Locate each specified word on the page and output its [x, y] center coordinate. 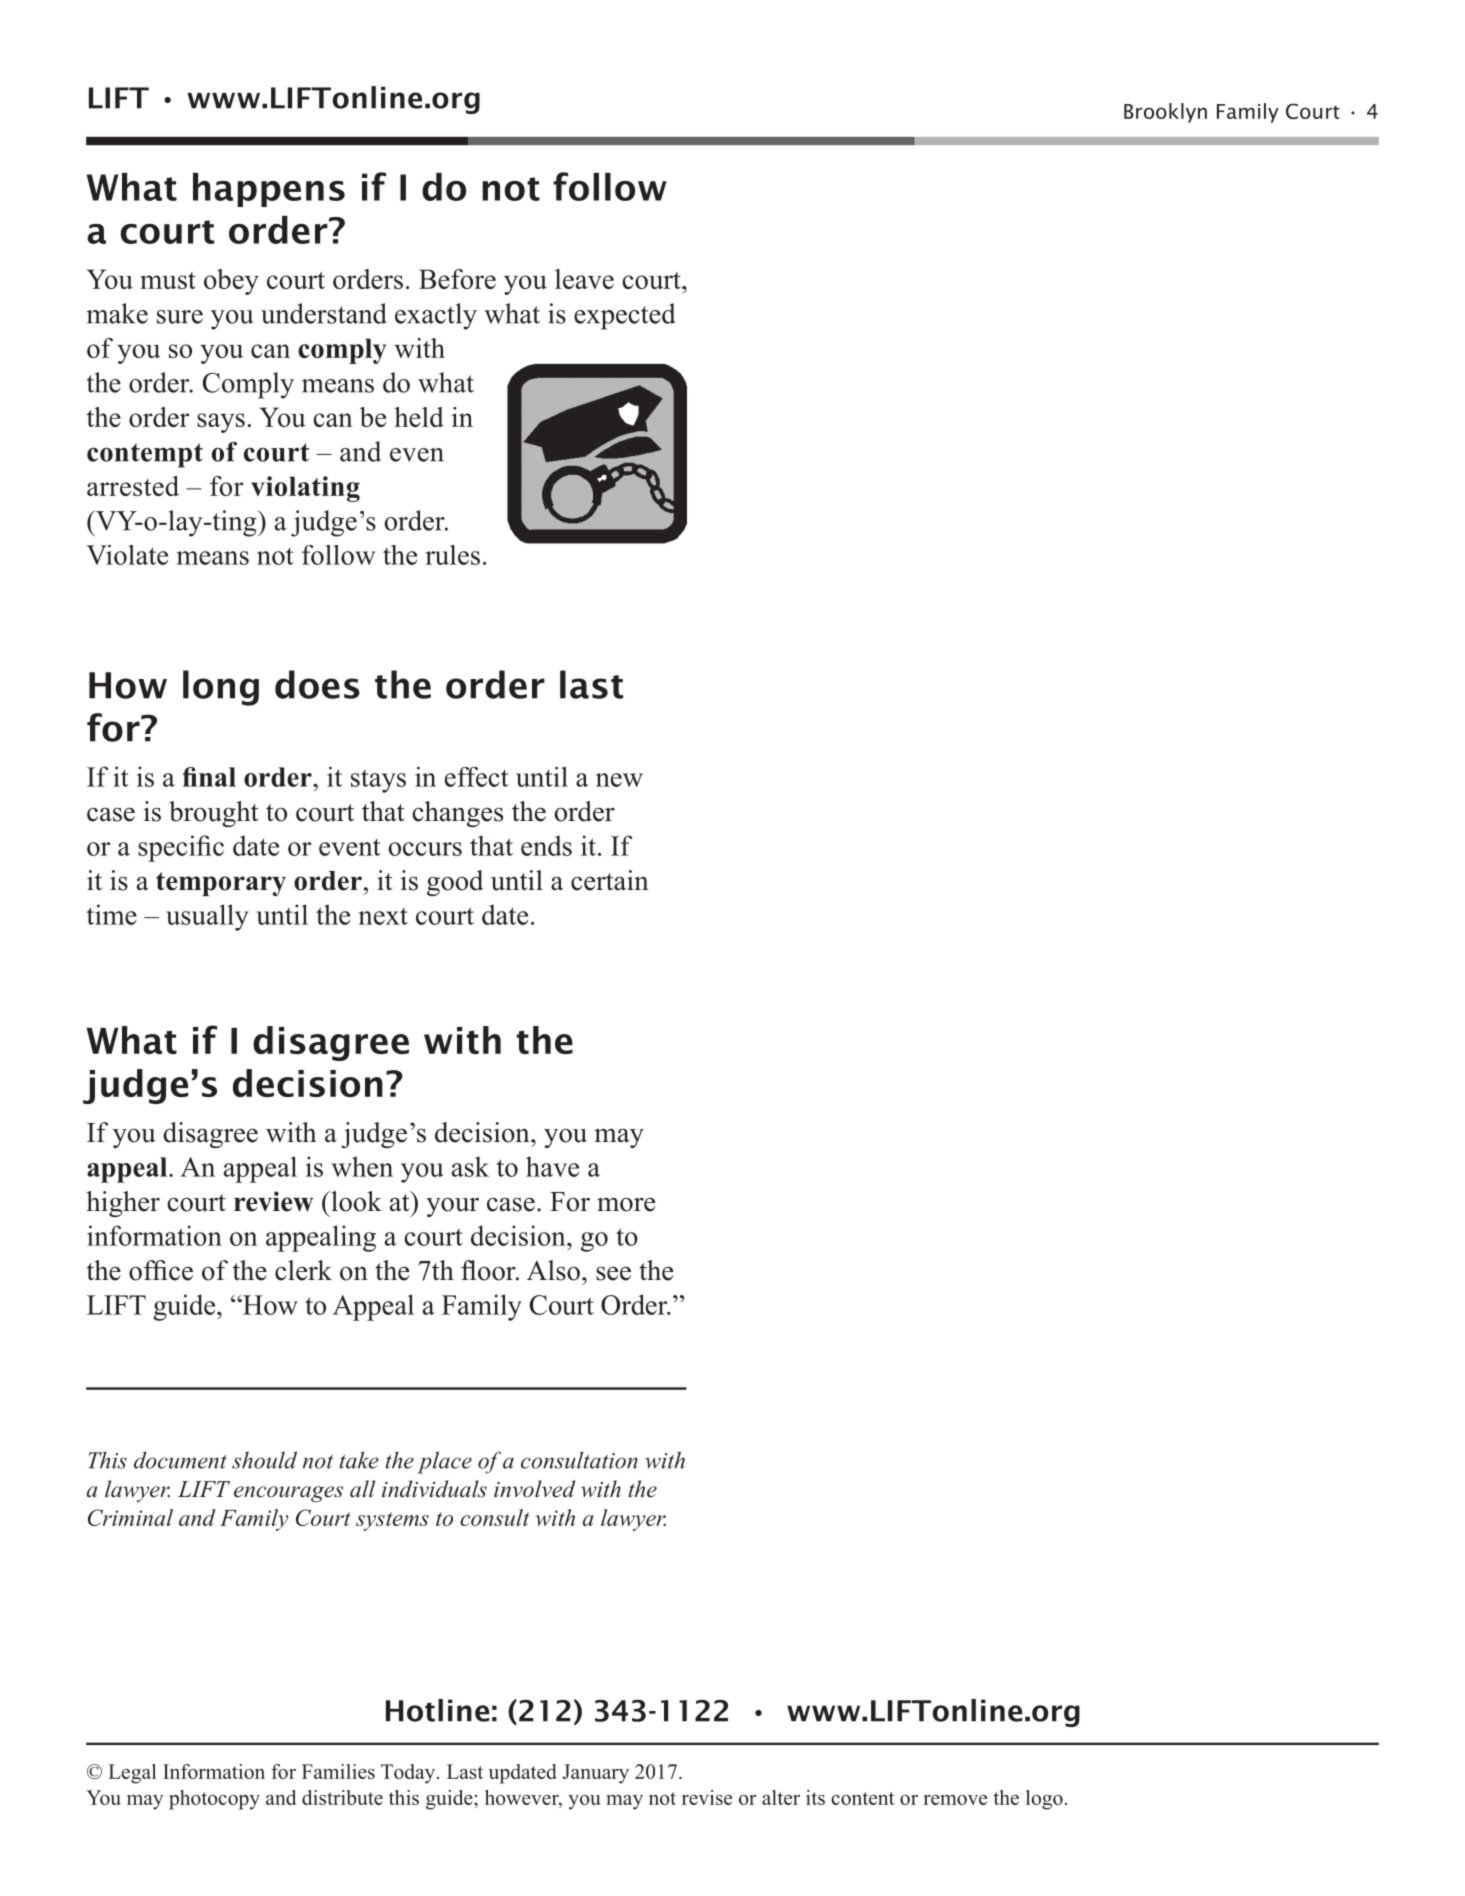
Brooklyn [1165, 113]
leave [584, 279]
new [619, 780]
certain [610, 880]
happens [269, 190]
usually [207, 917]
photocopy [214, 1800]
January [595, 1774]
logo [1044, 1800]
